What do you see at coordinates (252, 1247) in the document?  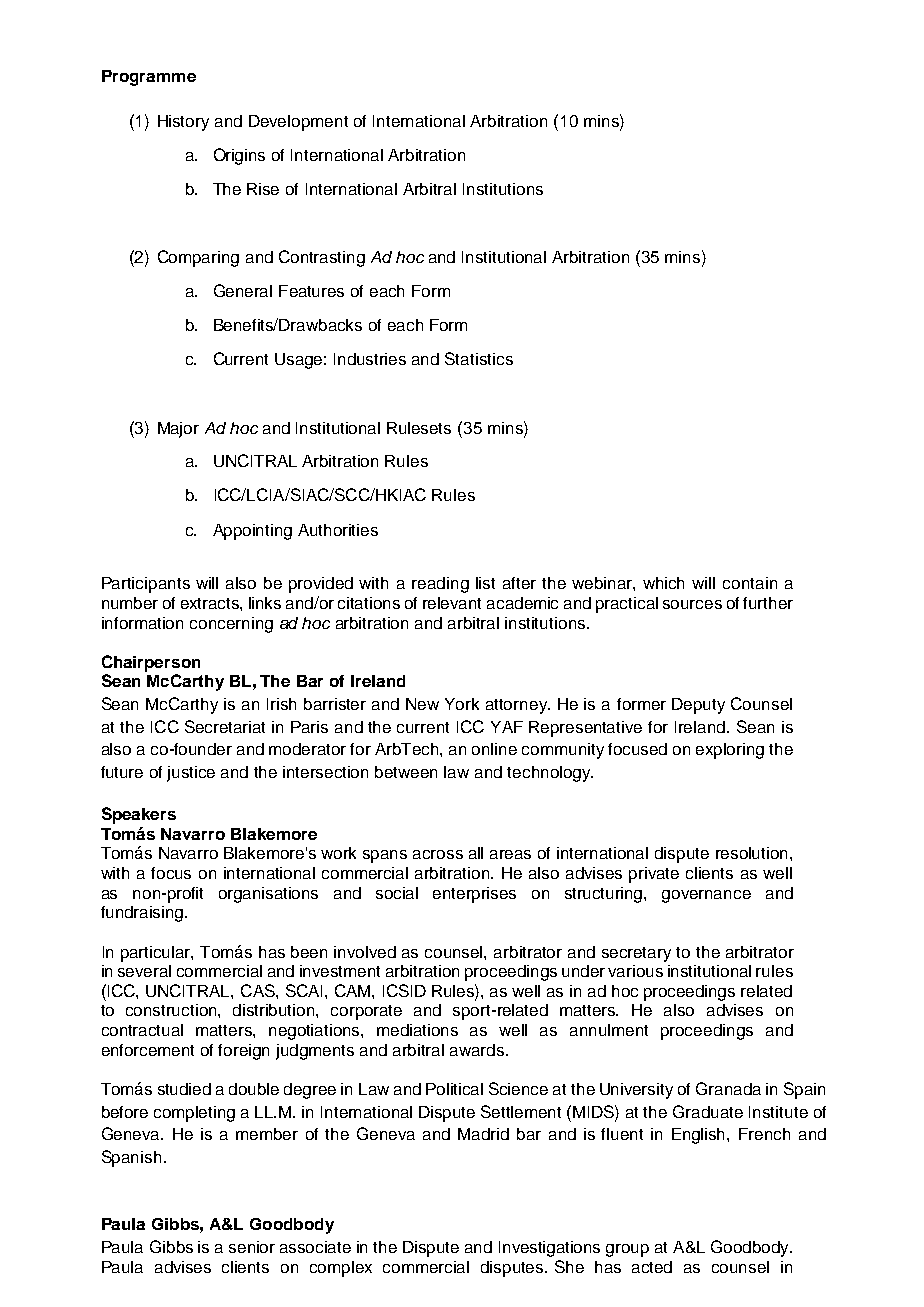 I see `senior` at bounding box center [252, 1247].
